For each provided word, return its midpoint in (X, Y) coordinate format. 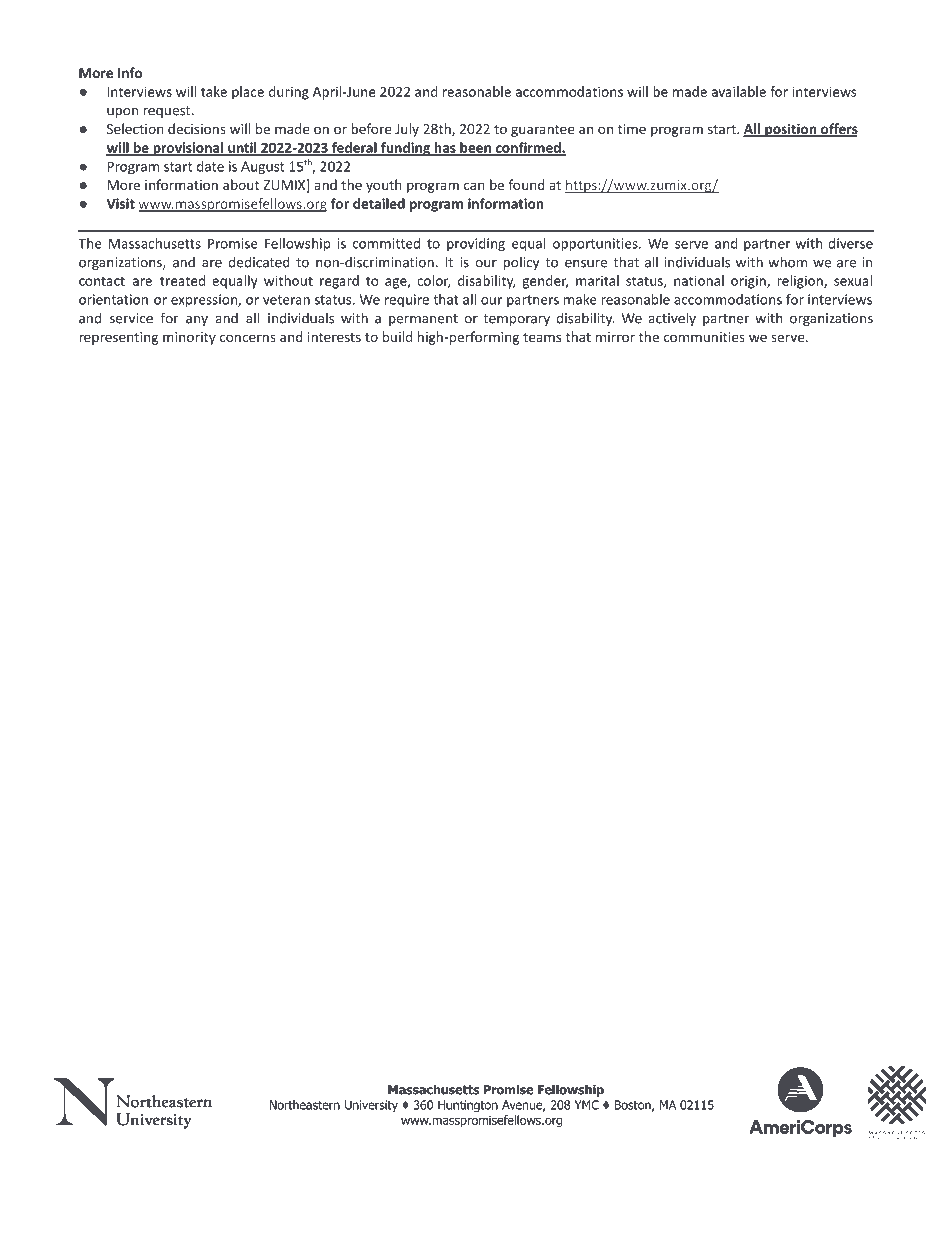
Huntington (468, 1106)
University (371, 1106)
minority (189, 338)
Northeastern (305, 1105)
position (791, 130)
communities (704, 337)
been (475, 148)
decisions (197, 128)
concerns (248, 338)
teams (542, 337)
